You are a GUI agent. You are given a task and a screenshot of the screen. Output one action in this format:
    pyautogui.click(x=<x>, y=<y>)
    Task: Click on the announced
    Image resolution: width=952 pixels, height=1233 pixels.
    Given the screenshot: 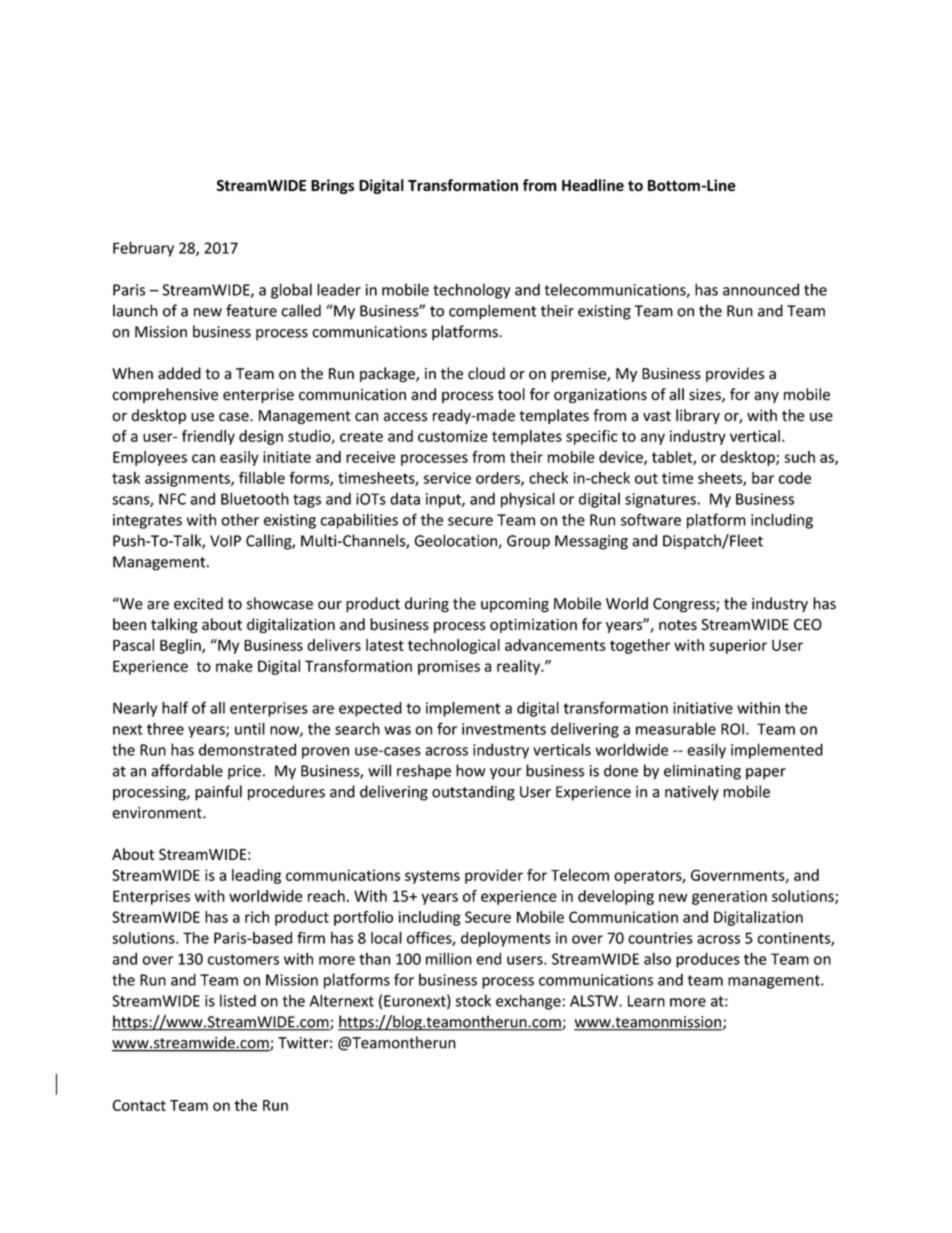 What is the action you would take?
    pyautogui.click(x=761, y=289)
